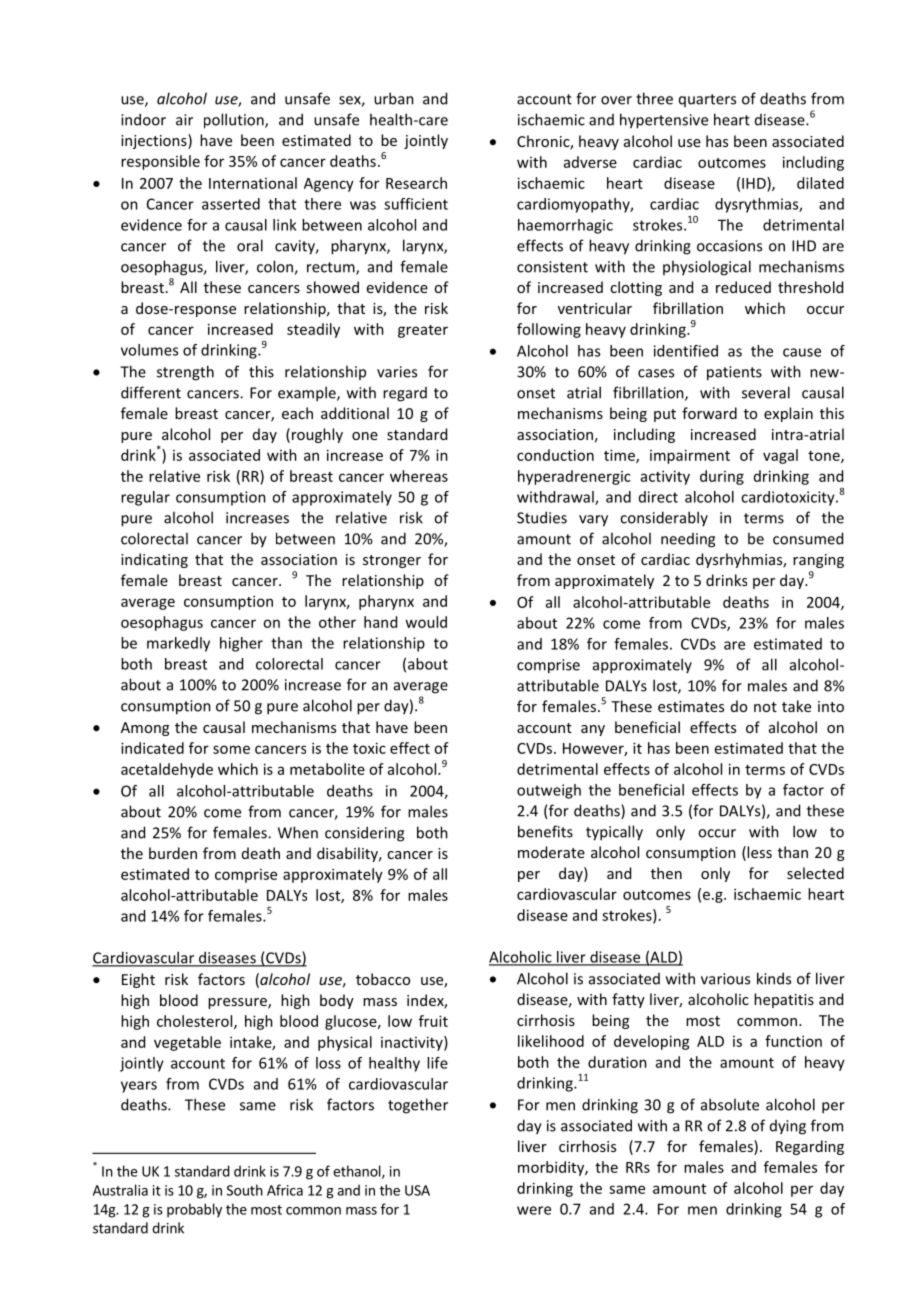 This screenshot has height=1308, width=924. What do you see at coordinates (765, 707) in the screenshot?
I see `not` at bounding box center [765, 707].
